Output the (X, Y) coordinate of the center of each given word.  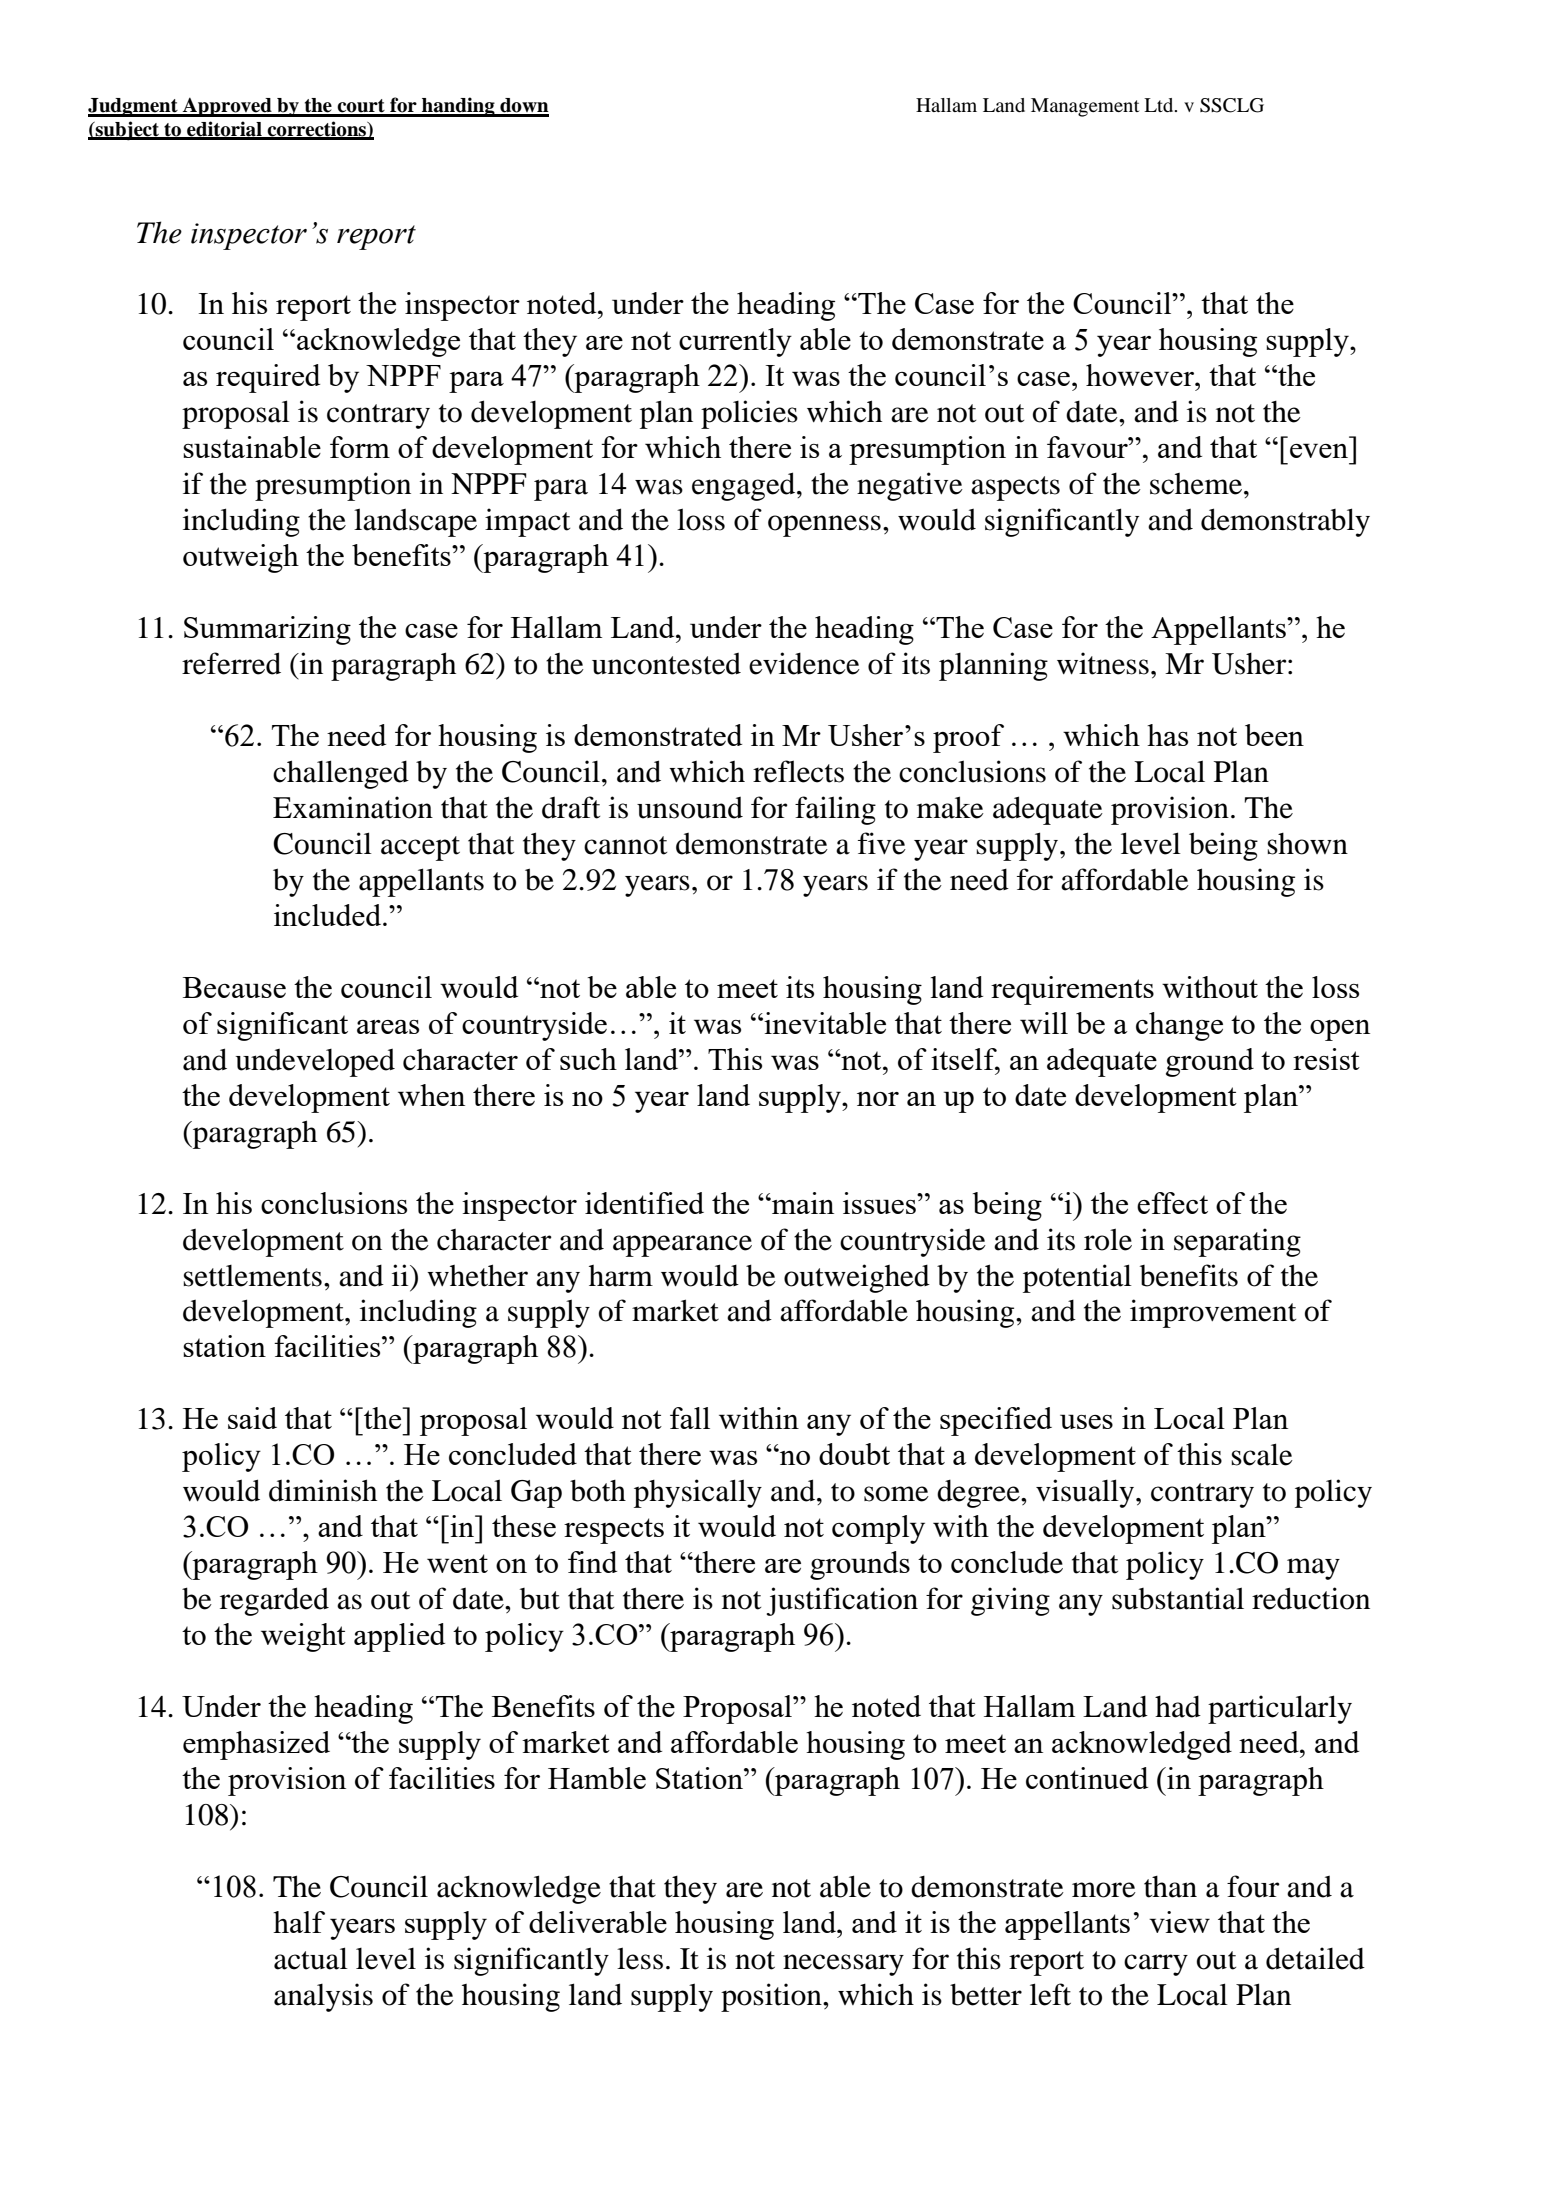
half (299, 1922)
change (1179, 1026)
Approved (227, 107)
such (588, 1059)
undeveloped (315, 1063)
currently (735, 342)
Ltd (1160, 105)
